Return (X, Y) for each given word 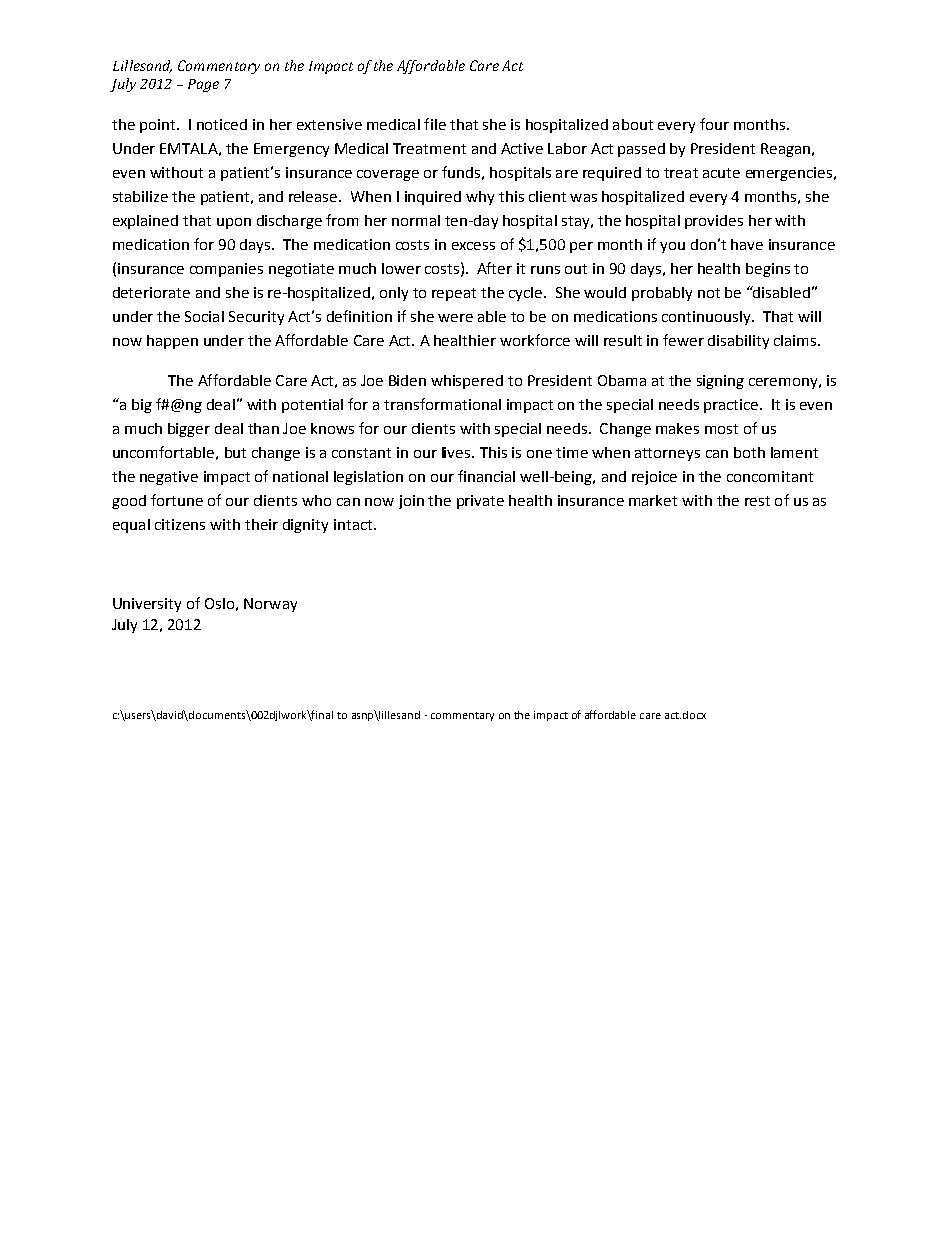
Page (203, 85)
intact (354, 524)
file (435, 124)
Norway (270, 605)
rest (757, 501)
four (714, 124)
